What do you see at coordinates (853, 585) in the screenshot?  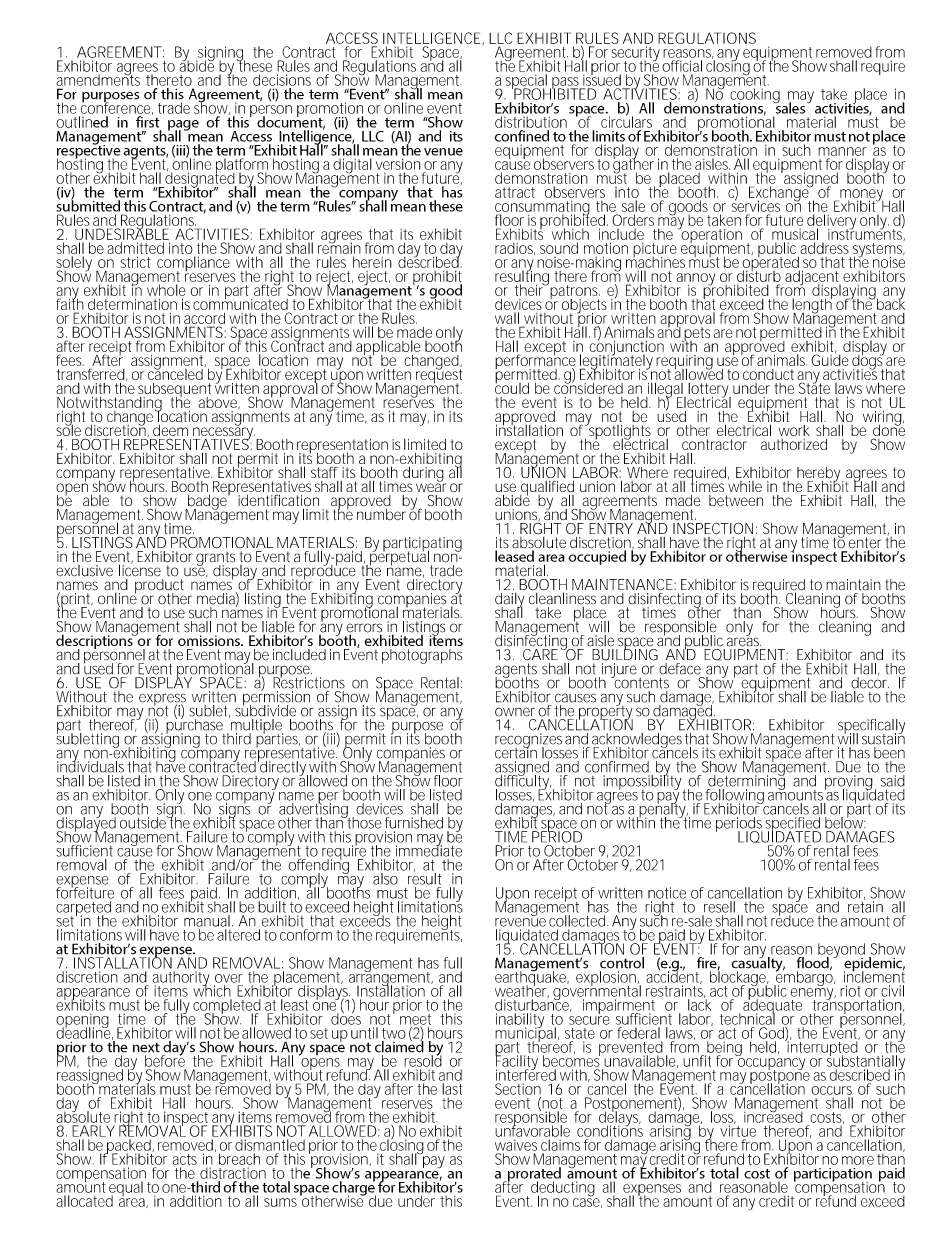 I see `maintain` at bounding box center [853, 585].
